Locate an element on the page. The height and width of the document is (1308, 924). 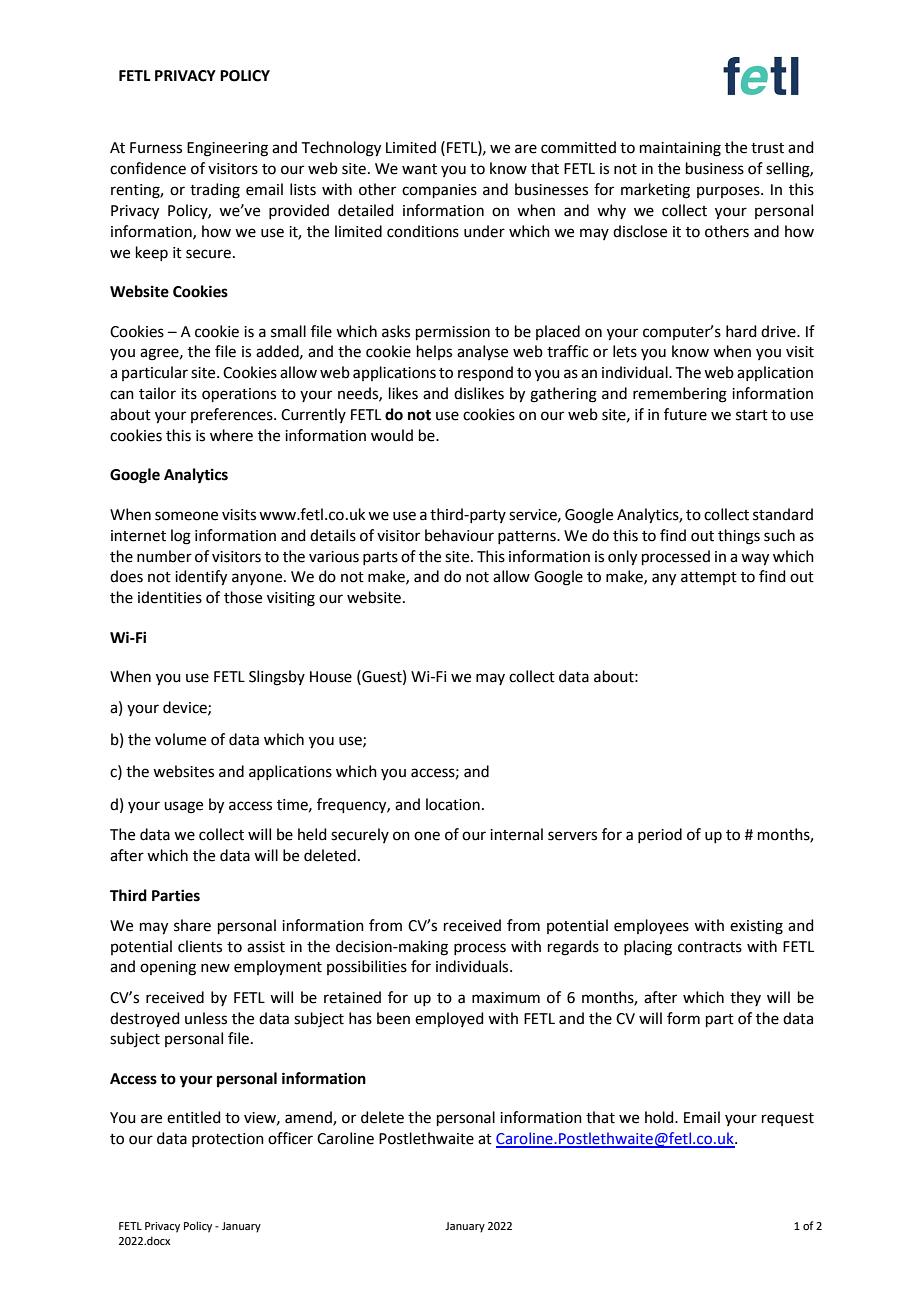
employed is located at coordinates (449, 1019).
